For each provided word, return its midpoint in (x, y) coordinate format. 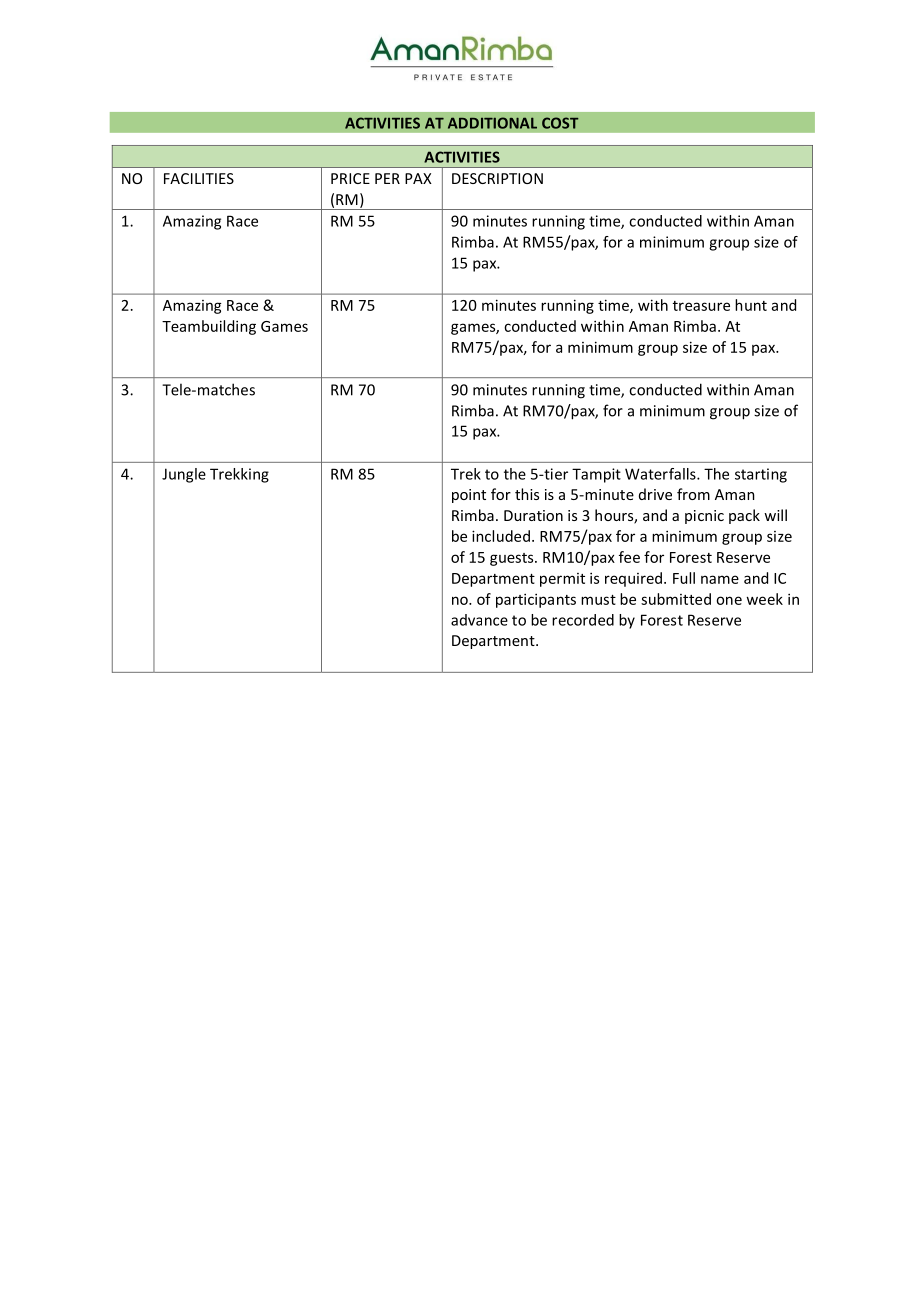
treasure (701, 306)
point (469, 496)
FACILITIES (199, 178)
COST (560, 123)
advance (479, 620)
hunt (751, 305)
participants (536, 600)
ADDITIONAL (492, 123)
